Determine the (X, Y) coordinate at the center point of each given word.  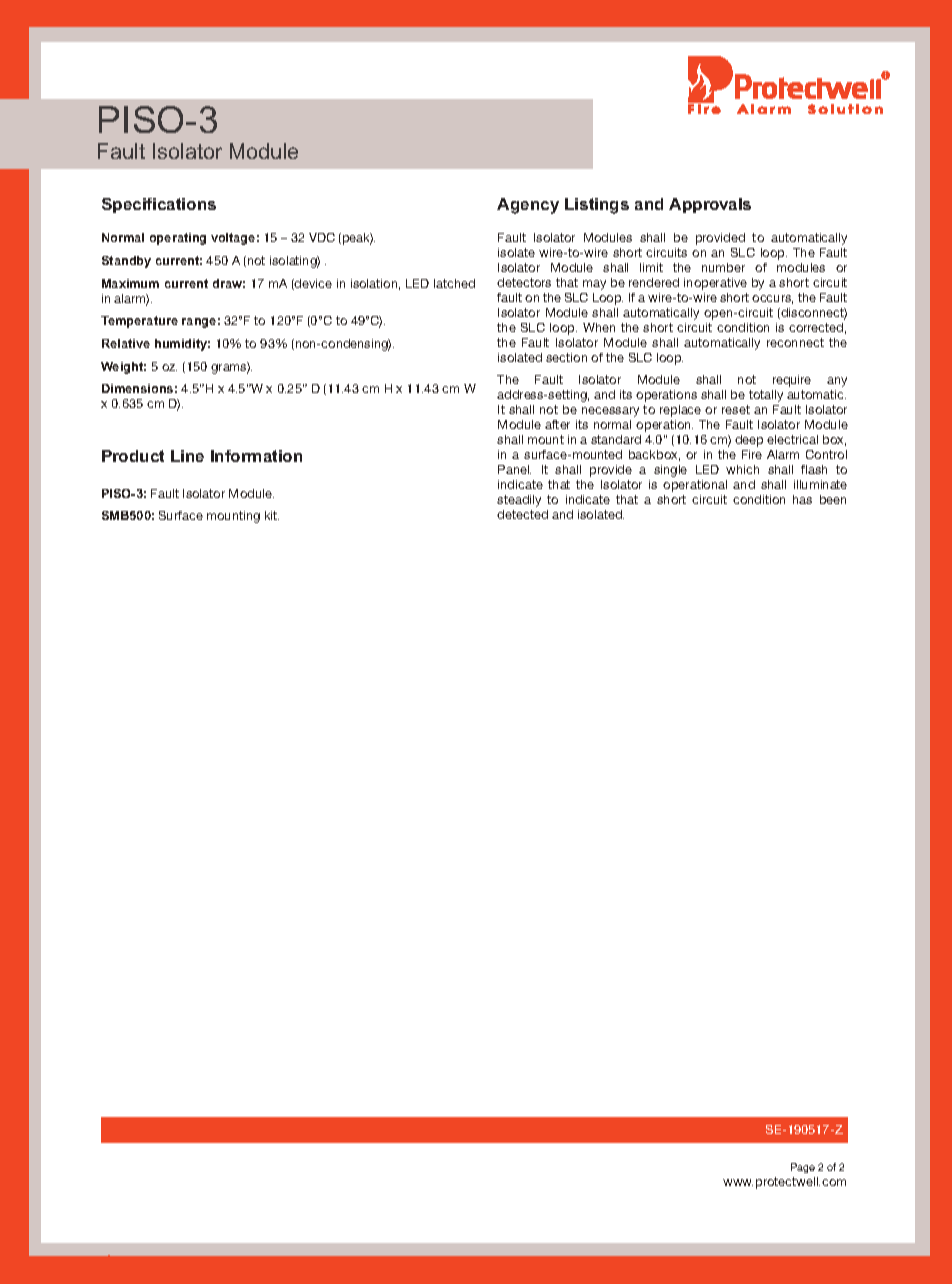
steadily (519, 501)
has (802, 499)
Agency (528, 206)
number (723, 267)
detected (522, 514)
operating (178, 239)
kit (272, 515)
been (833, 499)
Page (803, 1168)
